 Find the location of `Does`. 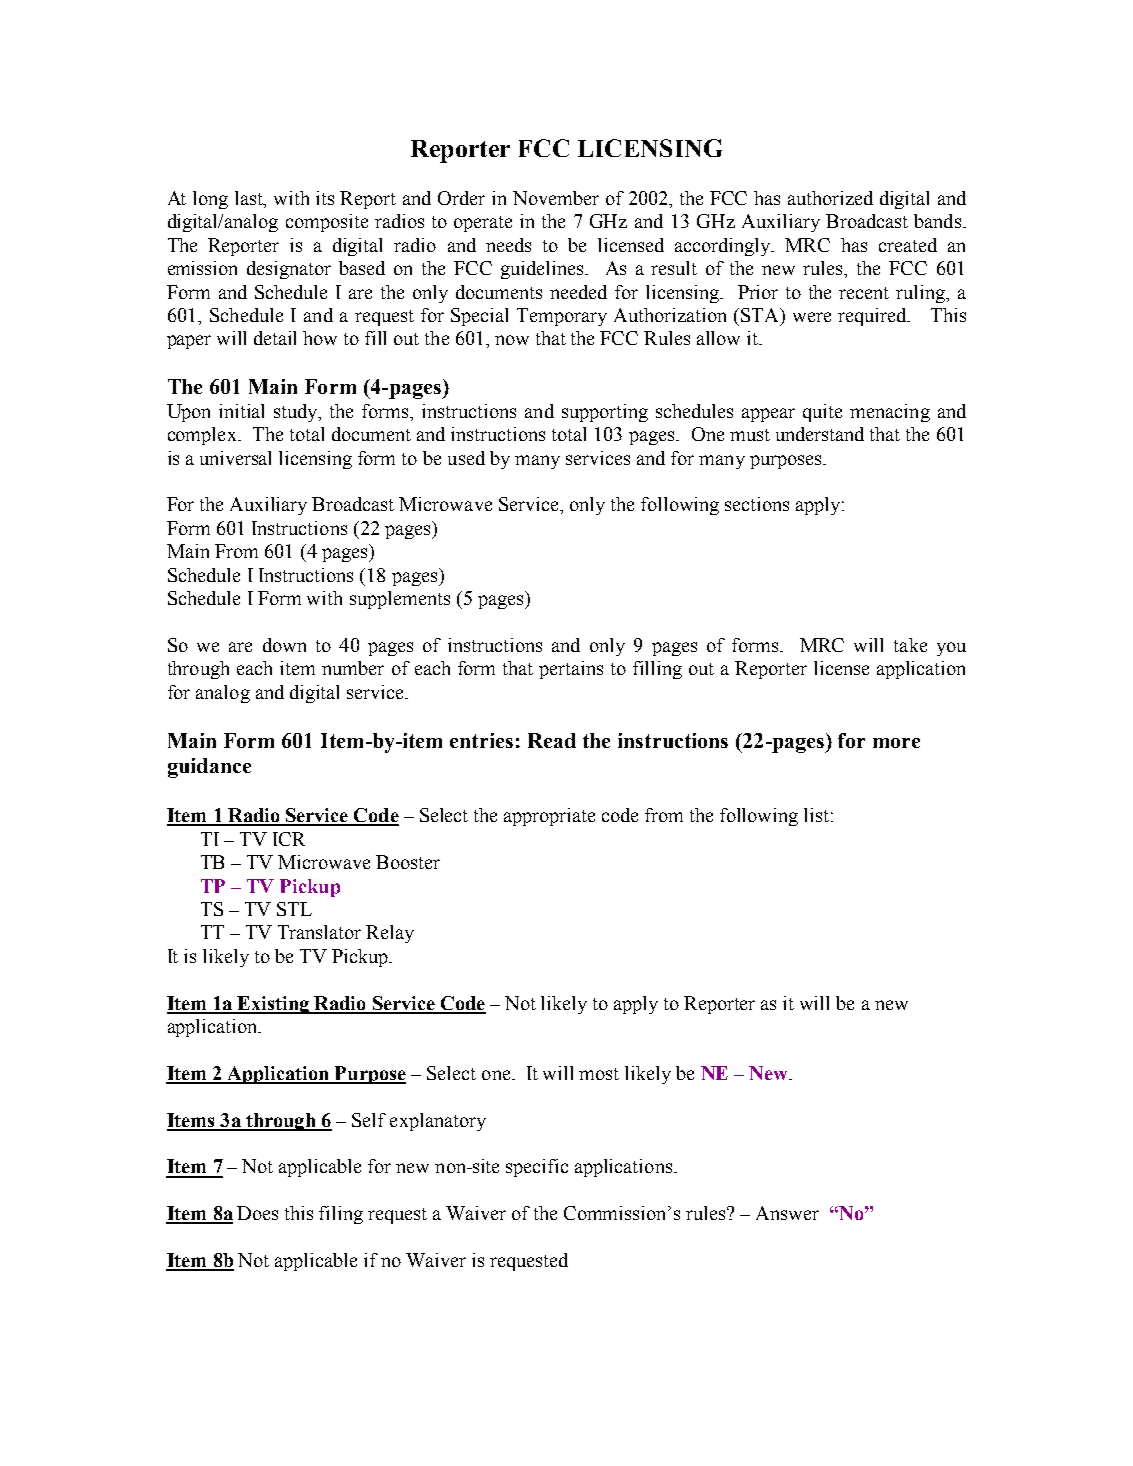

Does is located at coordinates (257, 1213).
